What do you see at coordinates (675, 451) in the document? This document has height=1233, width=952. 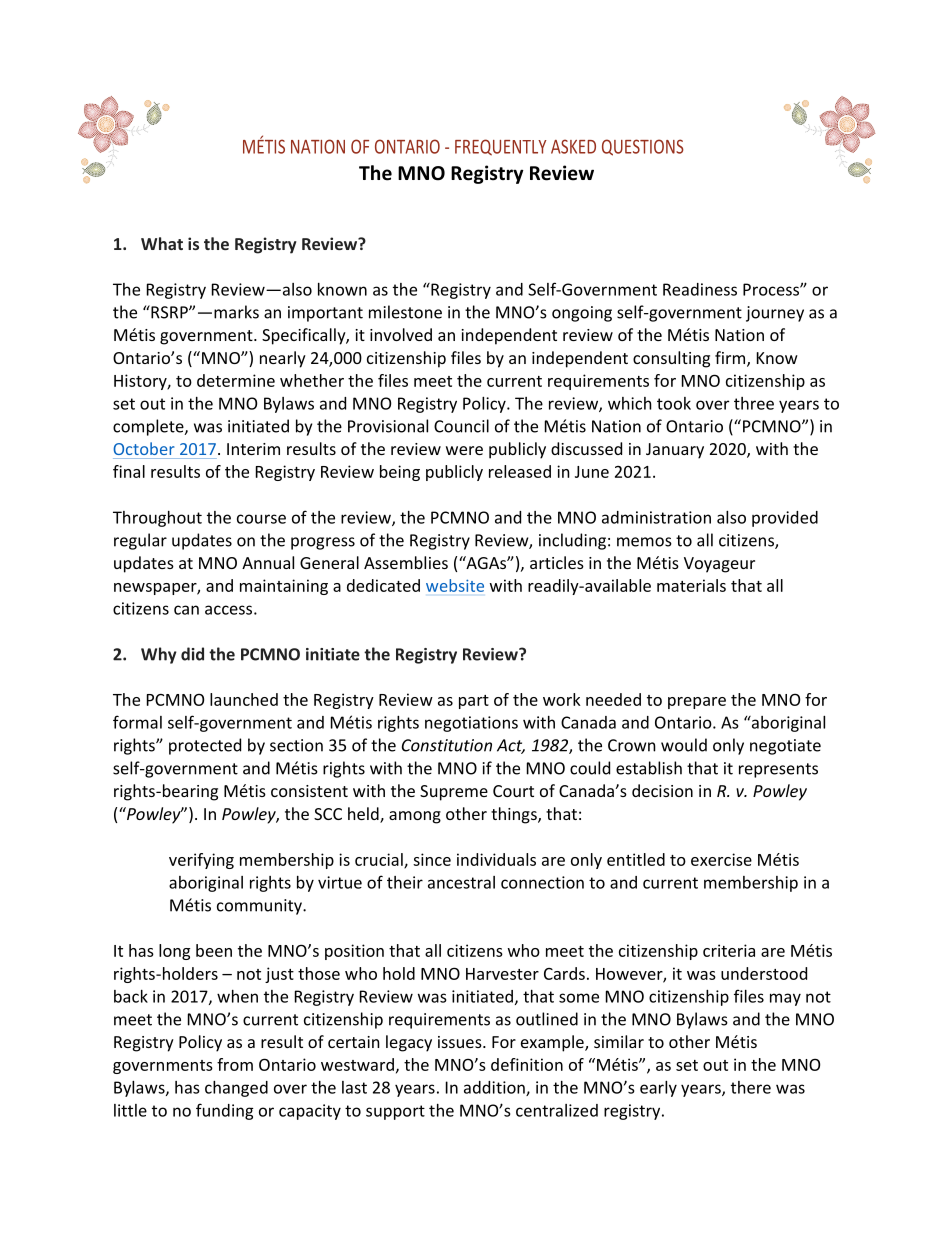 I see `January` at bounding box center [675, 451].
